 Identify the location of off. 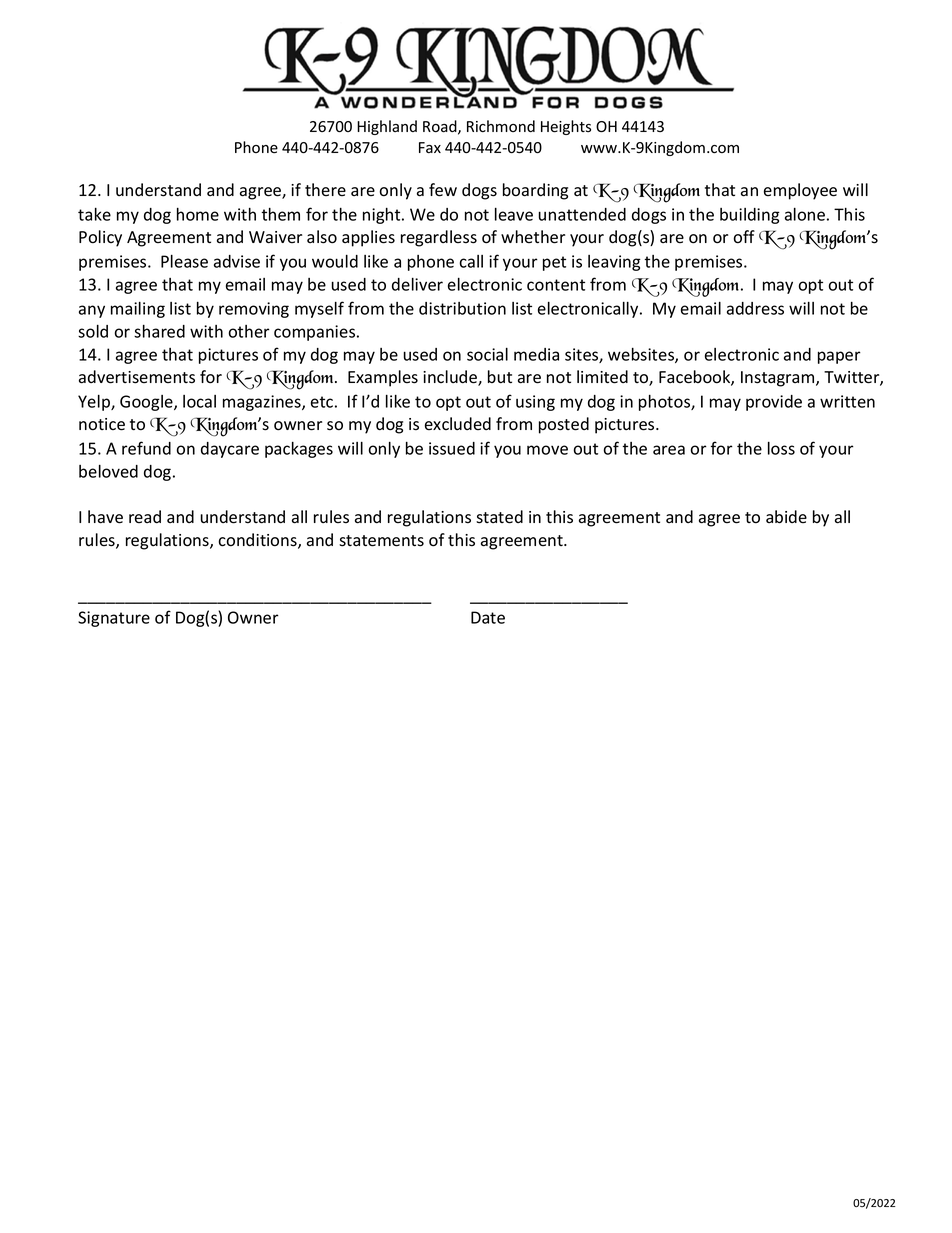
(744, 237).
